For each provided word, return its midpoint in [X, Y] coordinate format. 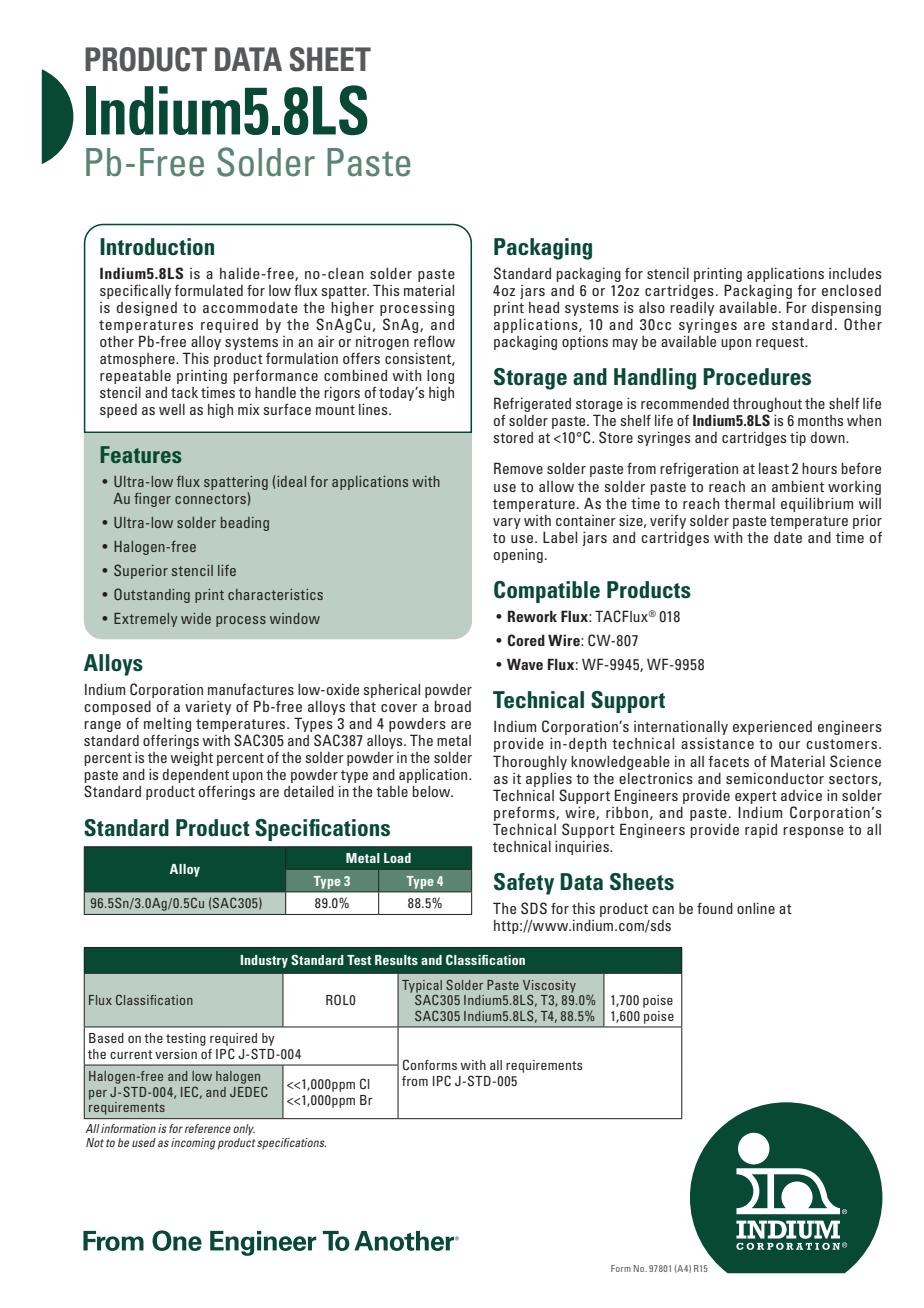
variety [208, 708]
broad [453, 706]
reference [208, 1128]
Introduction [157, 247]
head [544, 307]
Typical [422, 987]
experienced [772, 728]
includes [855, 273]
